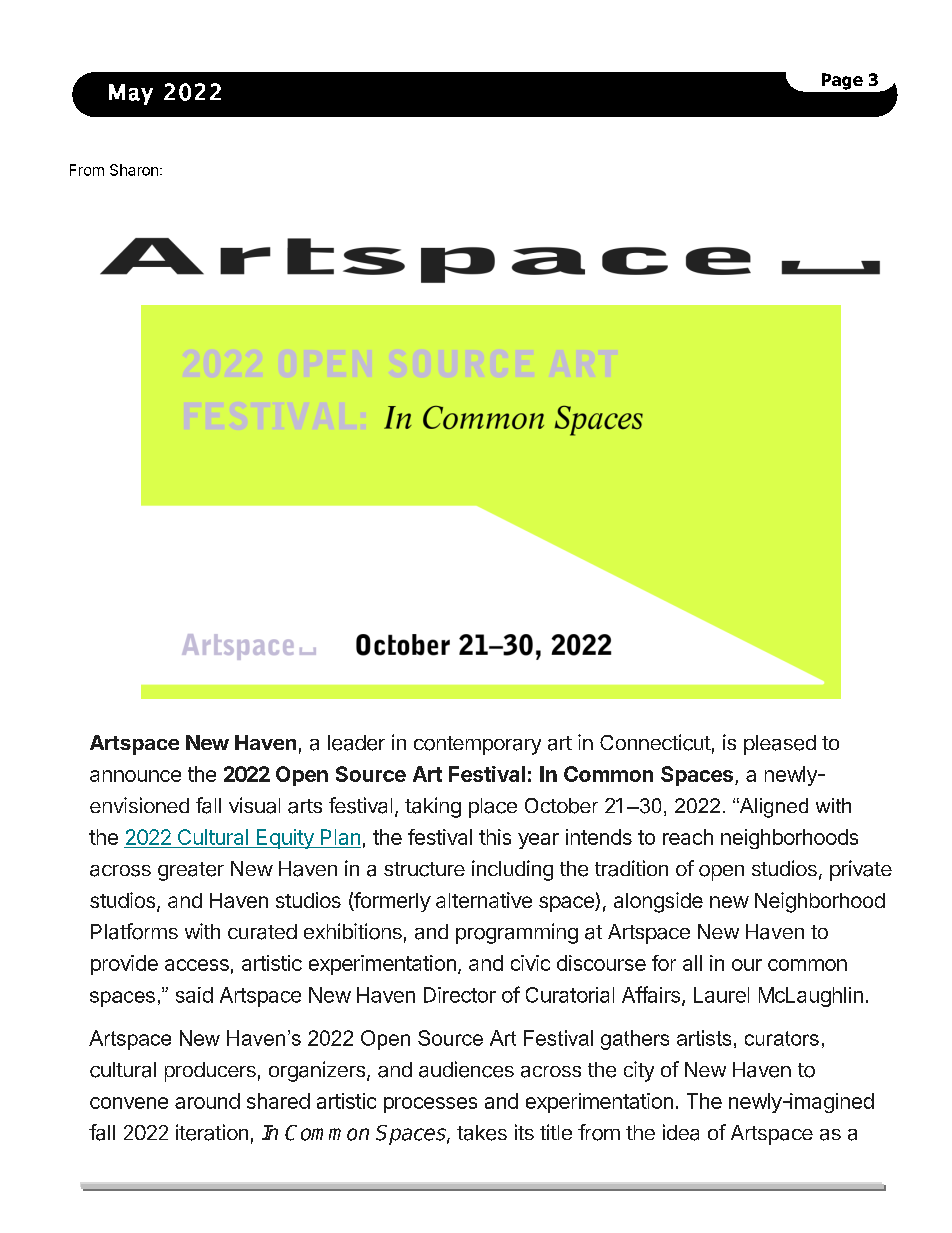 This image has height=1233, width=952. I want to click on leader, so click(356, 743).
